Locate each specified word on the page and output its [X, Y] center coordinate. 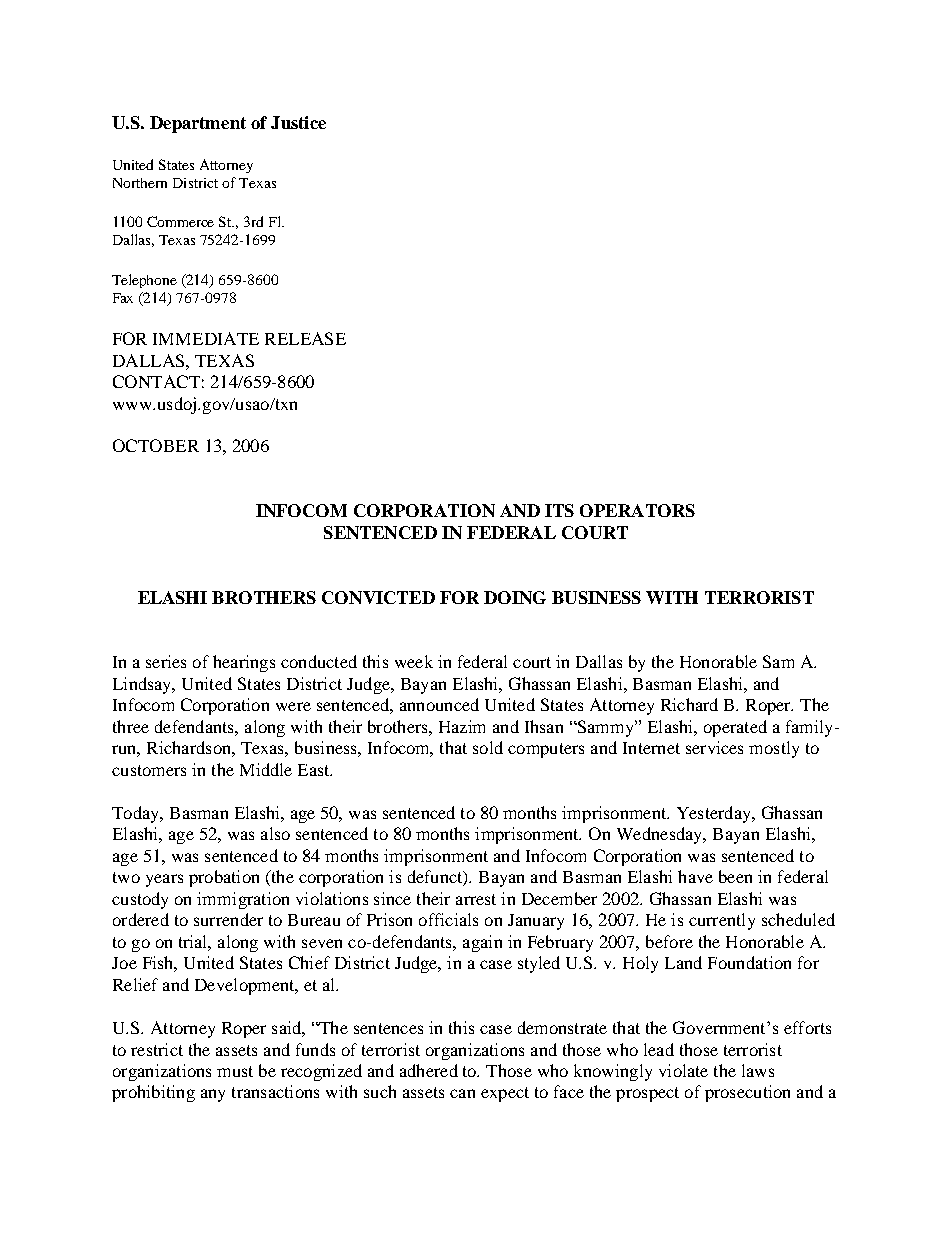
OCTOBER [156, 445]
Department [198, 124]
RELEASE [305, 338]
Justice [298, 122]
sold [488, 747]
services [714, 747]
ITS [559, 510]
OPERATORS [637, 510]
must [235, 1071]
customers [149, 770]
